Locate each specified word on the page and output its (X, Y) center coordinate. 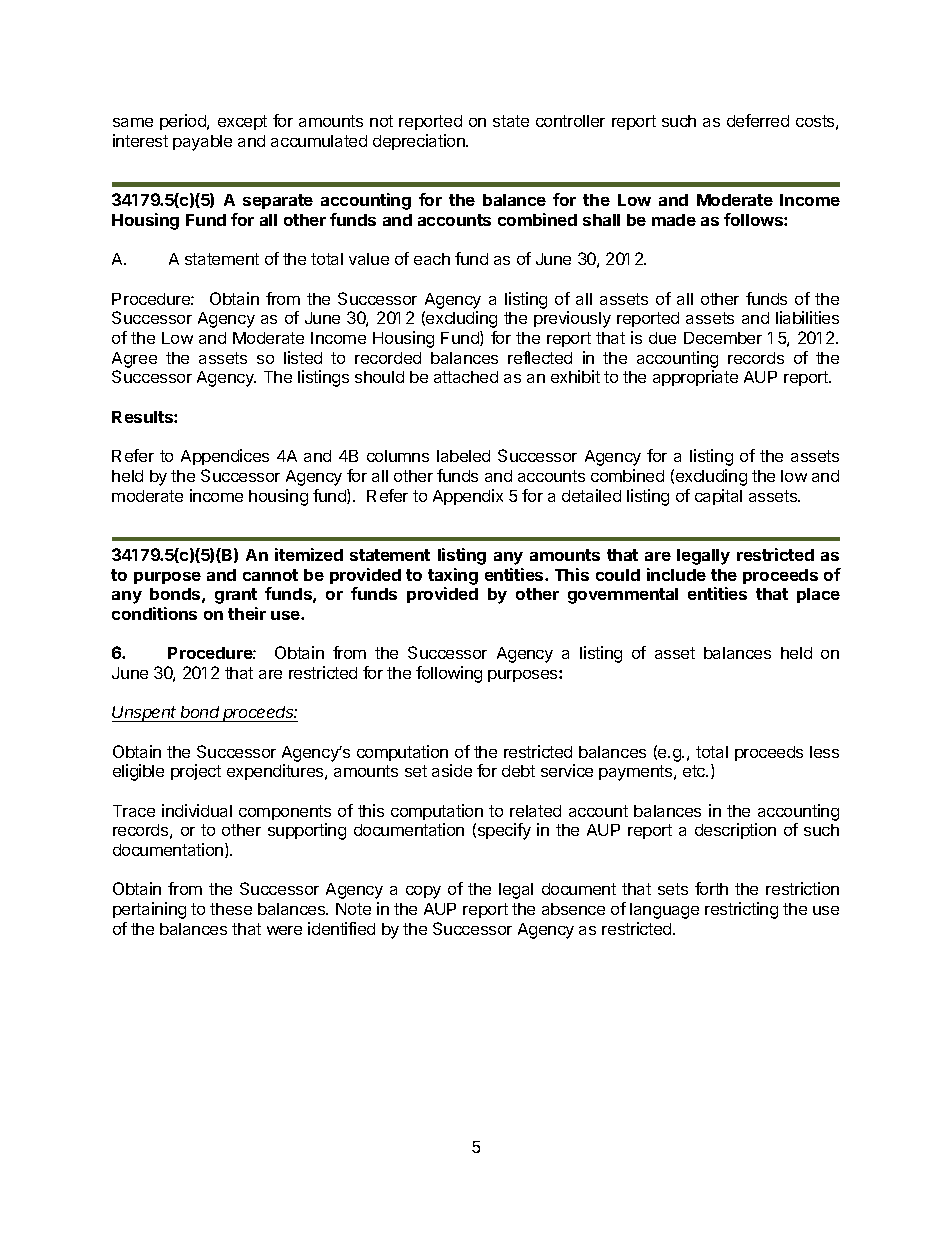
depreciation (420, 142)
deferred (758, 120)
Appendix (468, 497)
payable (202, 143)
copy (423, 892)
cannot (270, 575)
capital (718, 497)
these (231, 909)
